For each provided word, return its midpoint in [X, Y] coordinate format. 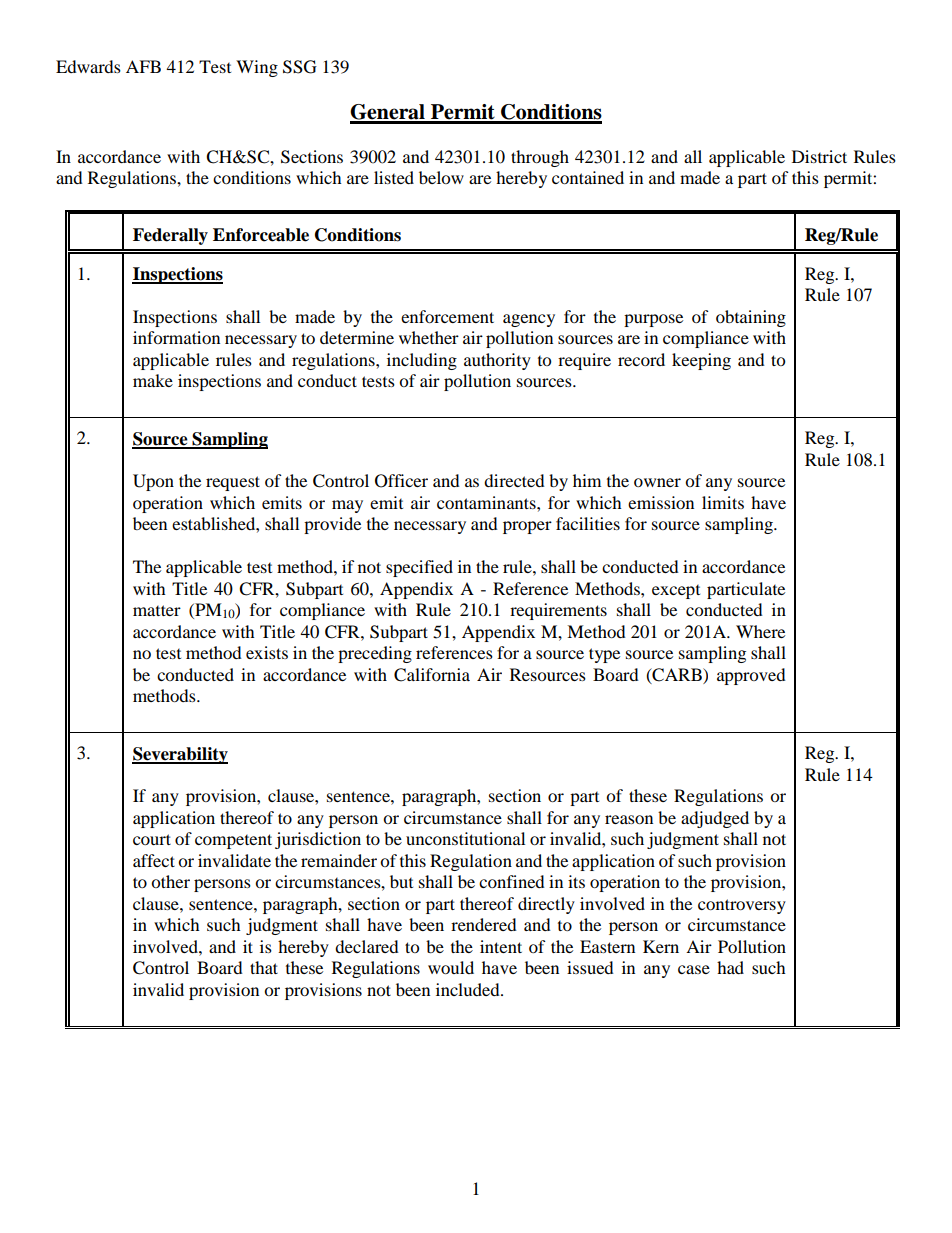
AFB [143, 66]
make [153, 380]
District [819, 156]
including [422, 361]
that [264, 967]
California [432, 675]
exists [267, 652]
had [730, 967]
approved [751, 676]
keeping [701, 361]
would [451, 967]
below [441, 177]
